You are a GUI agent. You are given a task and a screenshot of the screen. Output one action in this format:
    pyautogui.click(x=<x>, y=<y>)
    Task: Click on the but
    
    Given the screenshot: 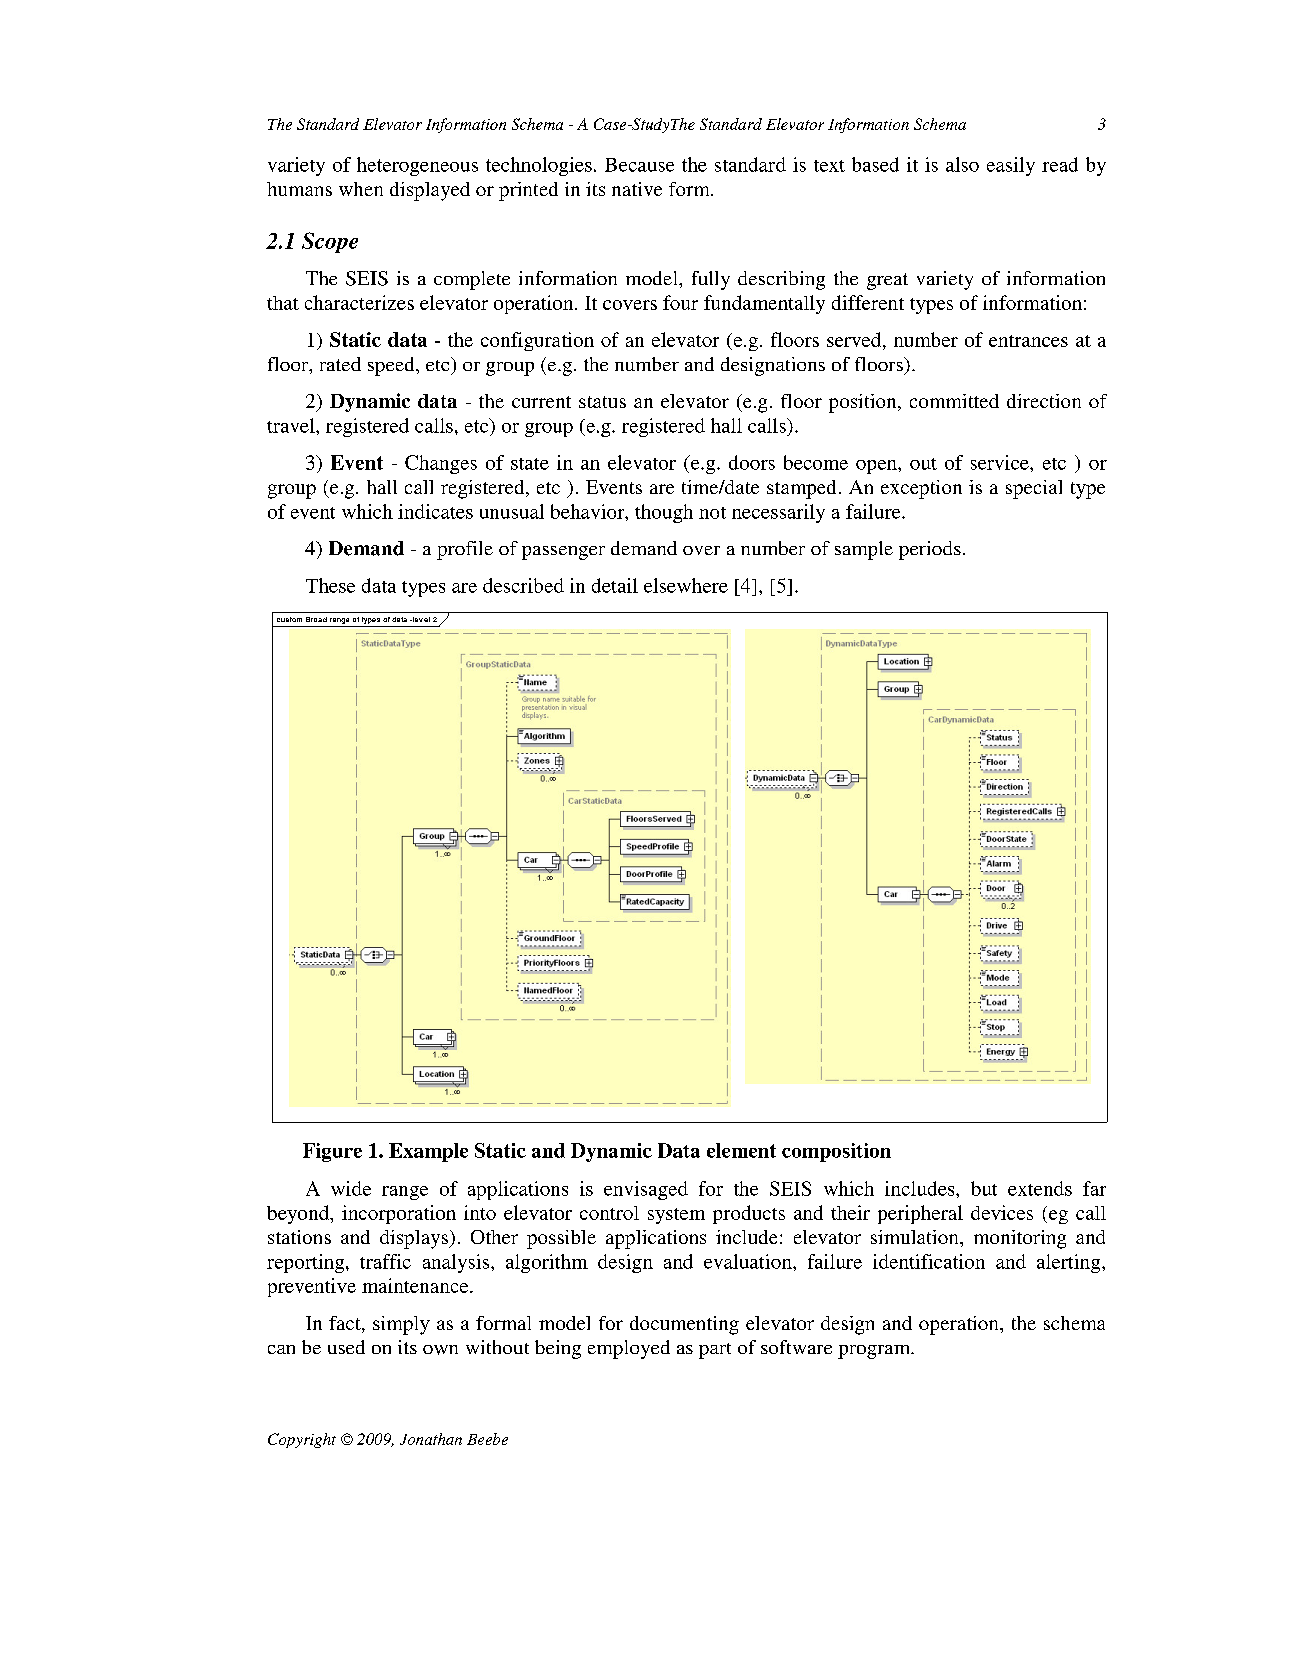 What is the action you would take?
    pyautogui.click(x=984, y=1188)
